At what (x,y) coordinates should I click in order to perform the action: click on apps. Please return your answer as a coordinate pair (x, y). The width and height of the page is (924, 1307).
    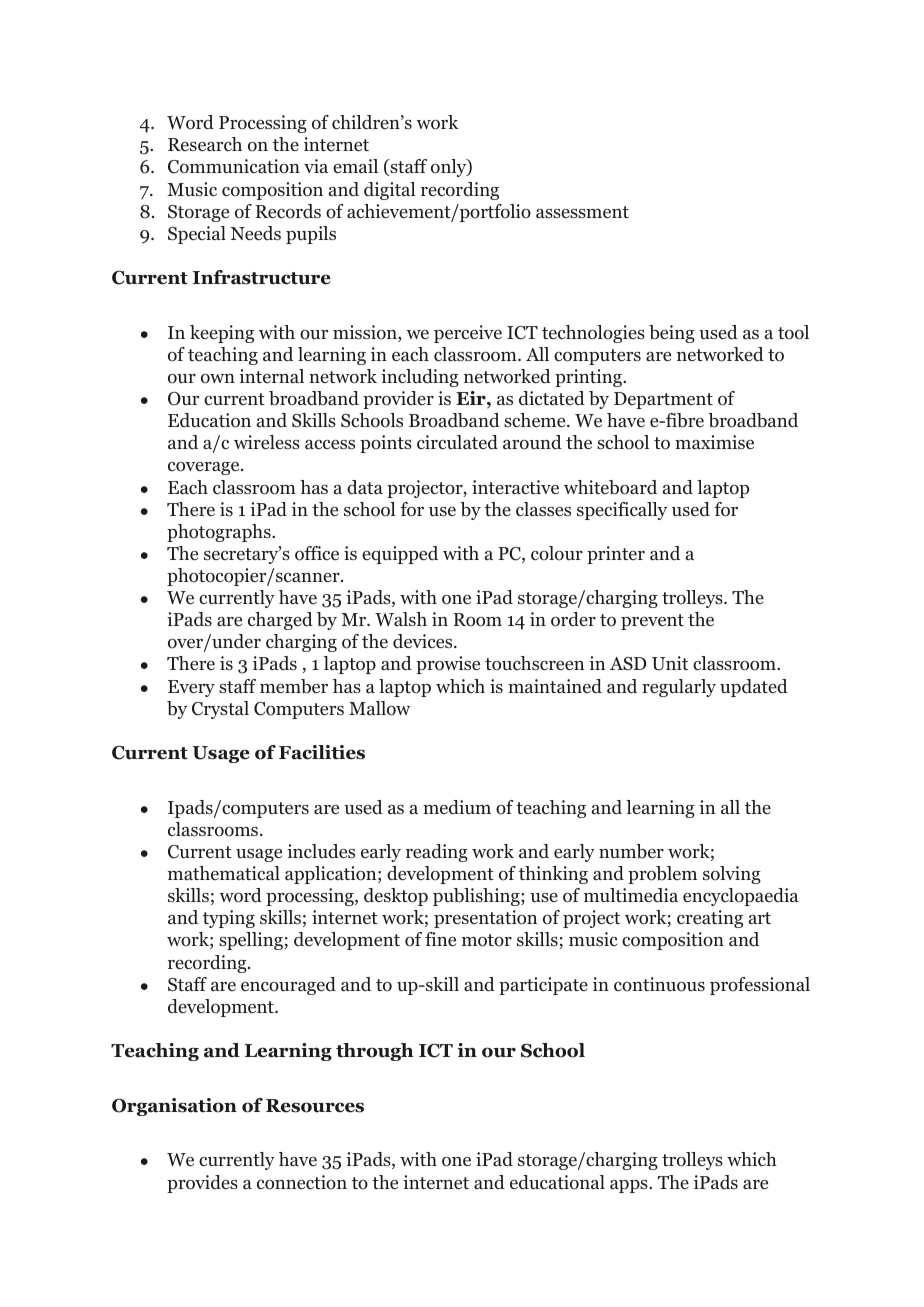
    Looking at the image, I should click on (630, 1186).
